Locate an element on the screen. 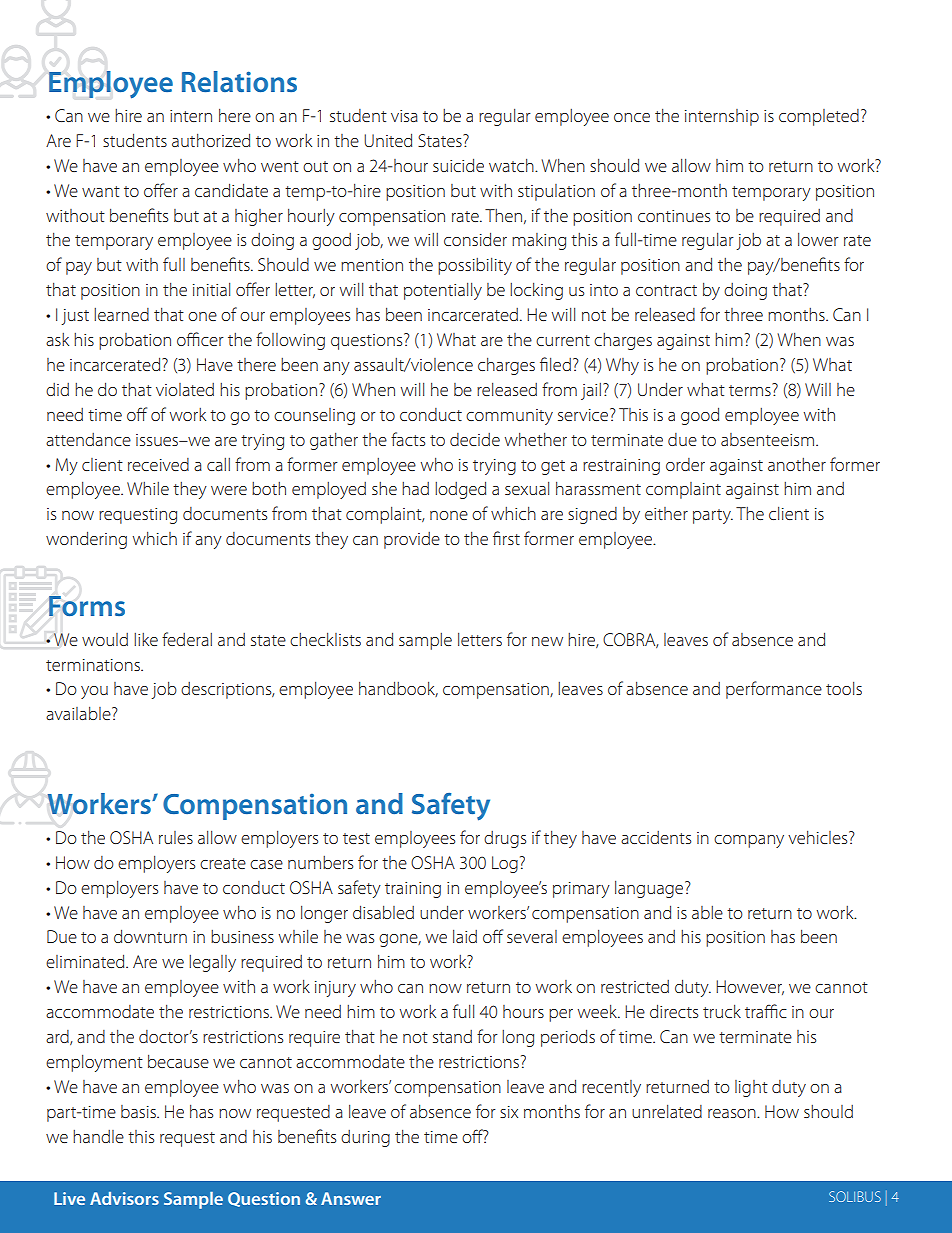 The height and width of the screenshot is (1233, 952). downturn is located at coordinates (150, 936).
